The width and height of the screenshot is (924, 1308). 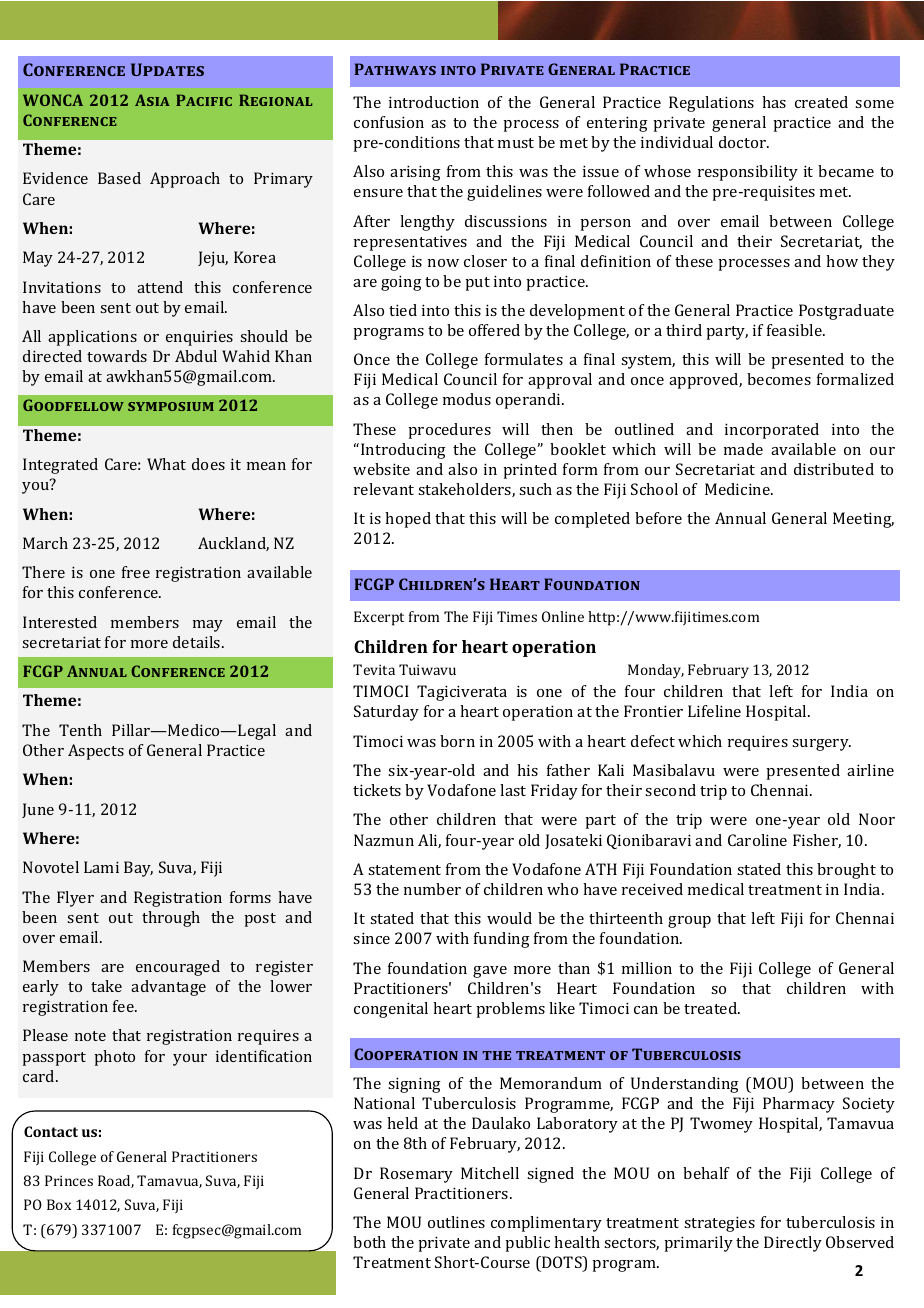 I want to click on Medicine, so click(x=739, y=489).
